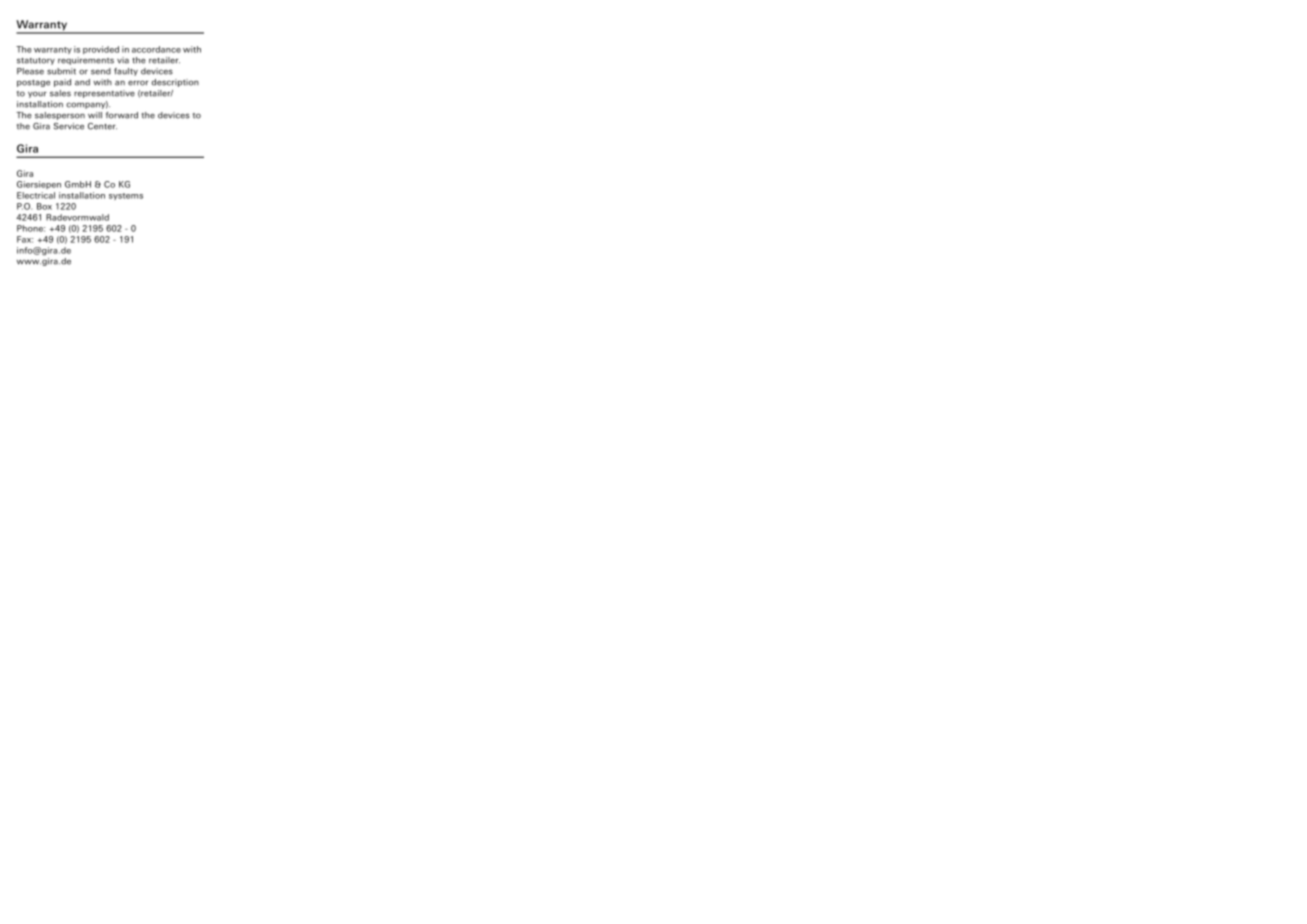 The width and height of the screenshot is (1307, 924). I want to click on forward, so click(122, 115).
